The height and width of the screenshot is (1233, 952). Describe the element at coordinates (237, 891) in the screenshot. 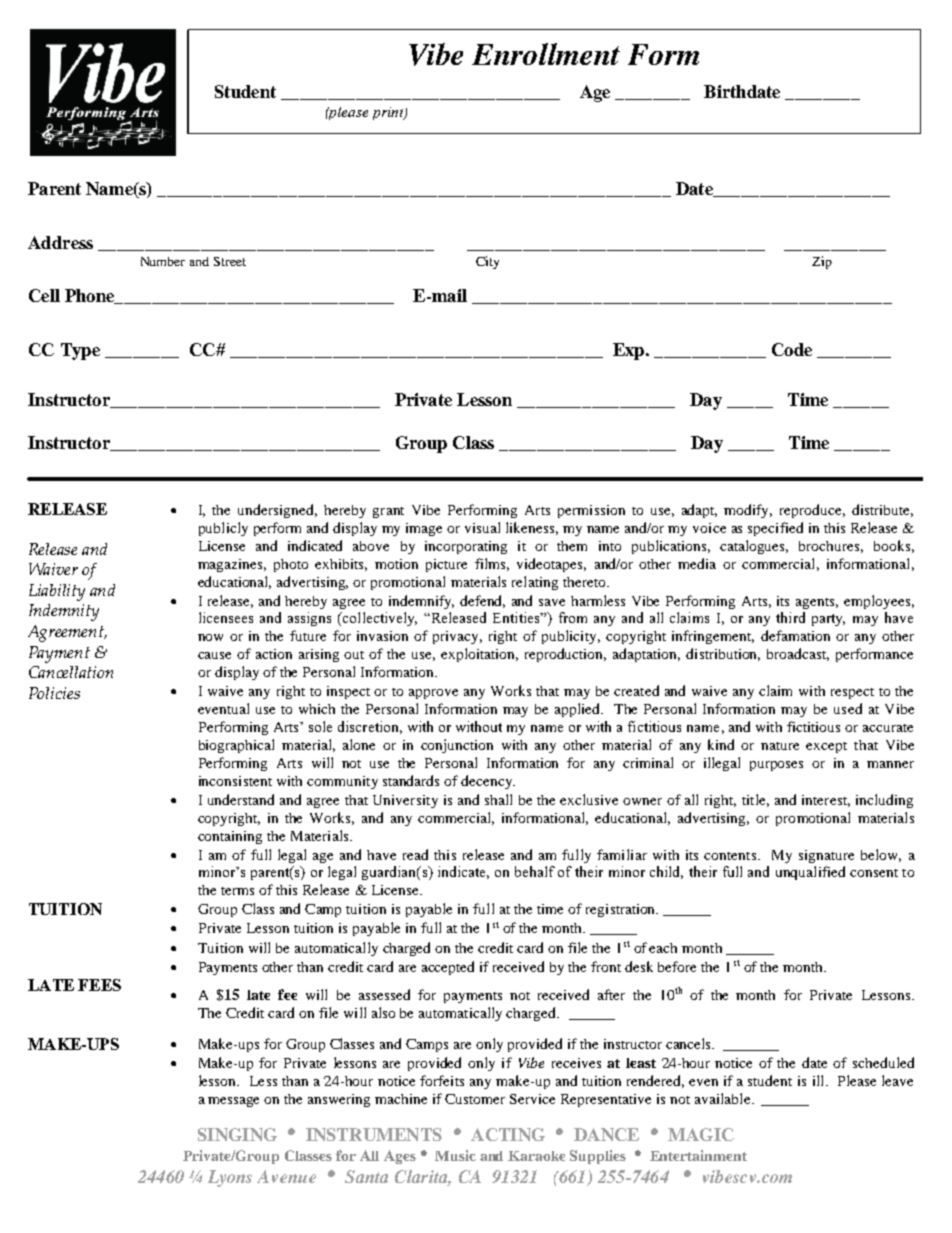

I see `terms` at that location.
